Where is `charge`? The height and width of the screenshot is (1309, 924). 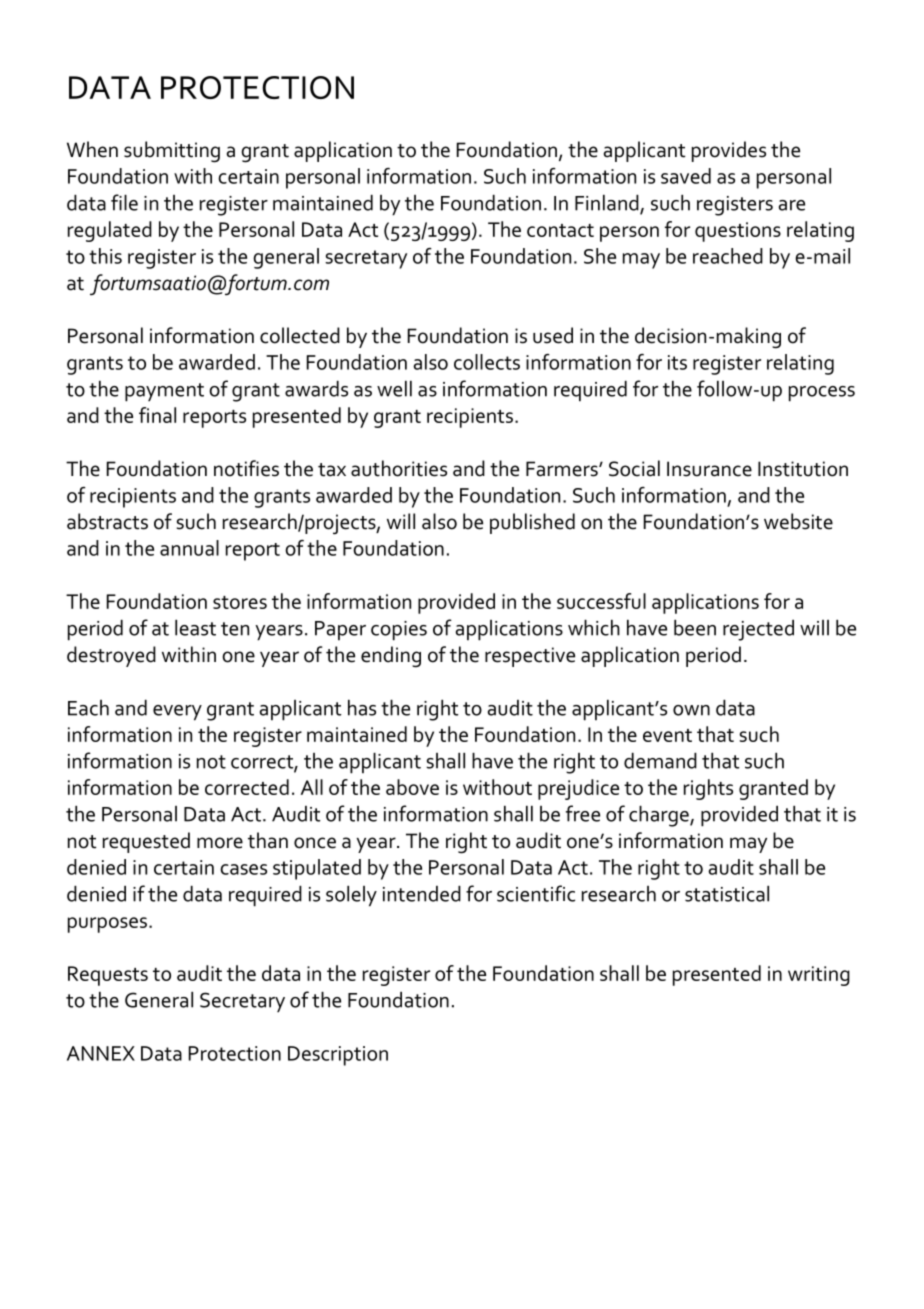
charge is located at coordinates (660, 816).
